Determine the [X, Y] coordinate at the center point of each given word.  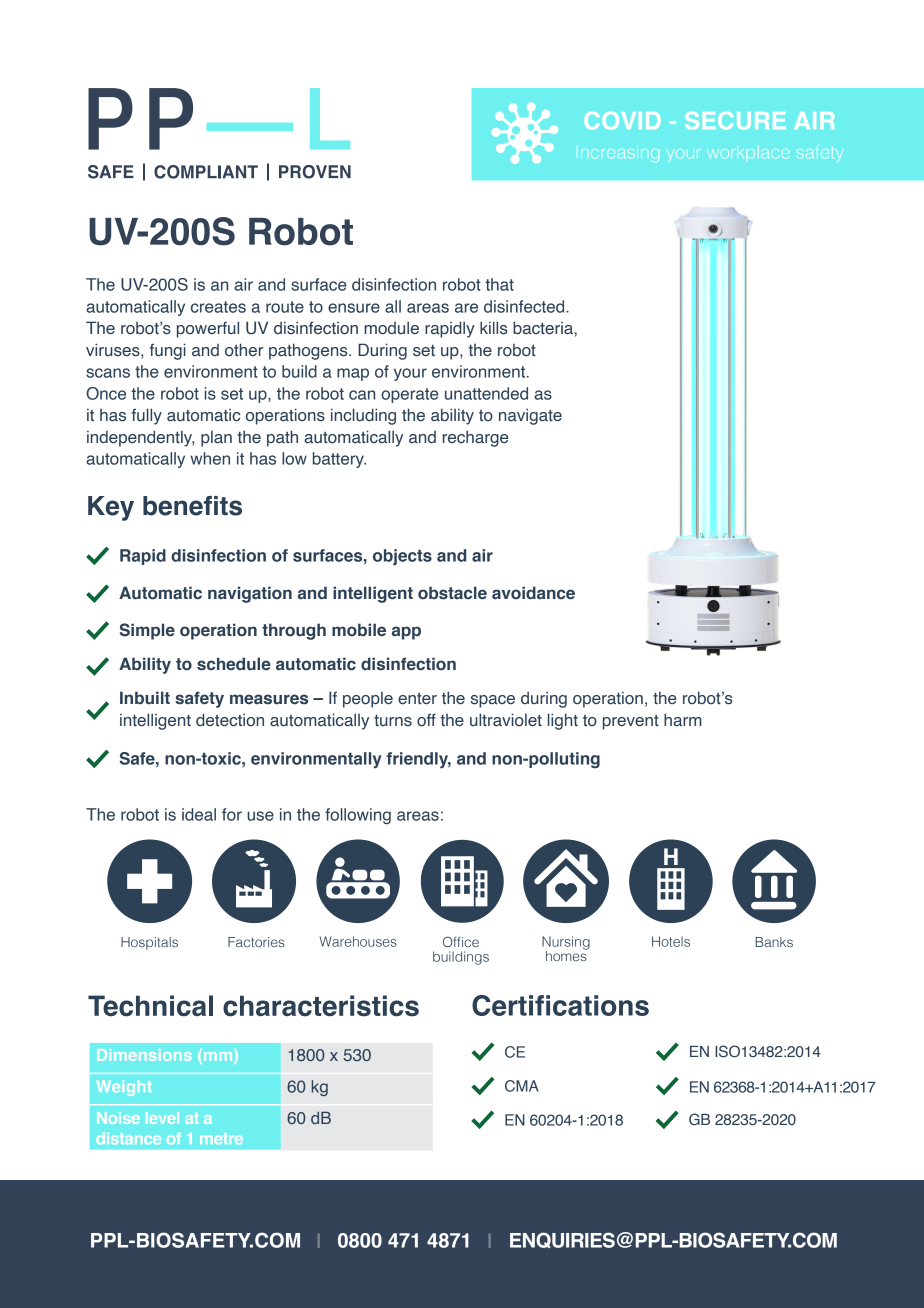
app [406, 633]
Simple [147, 631]
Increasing [618, 153]
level [162, 1118]
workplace [748, 152]
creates [218, 307]
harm [683, 720]
